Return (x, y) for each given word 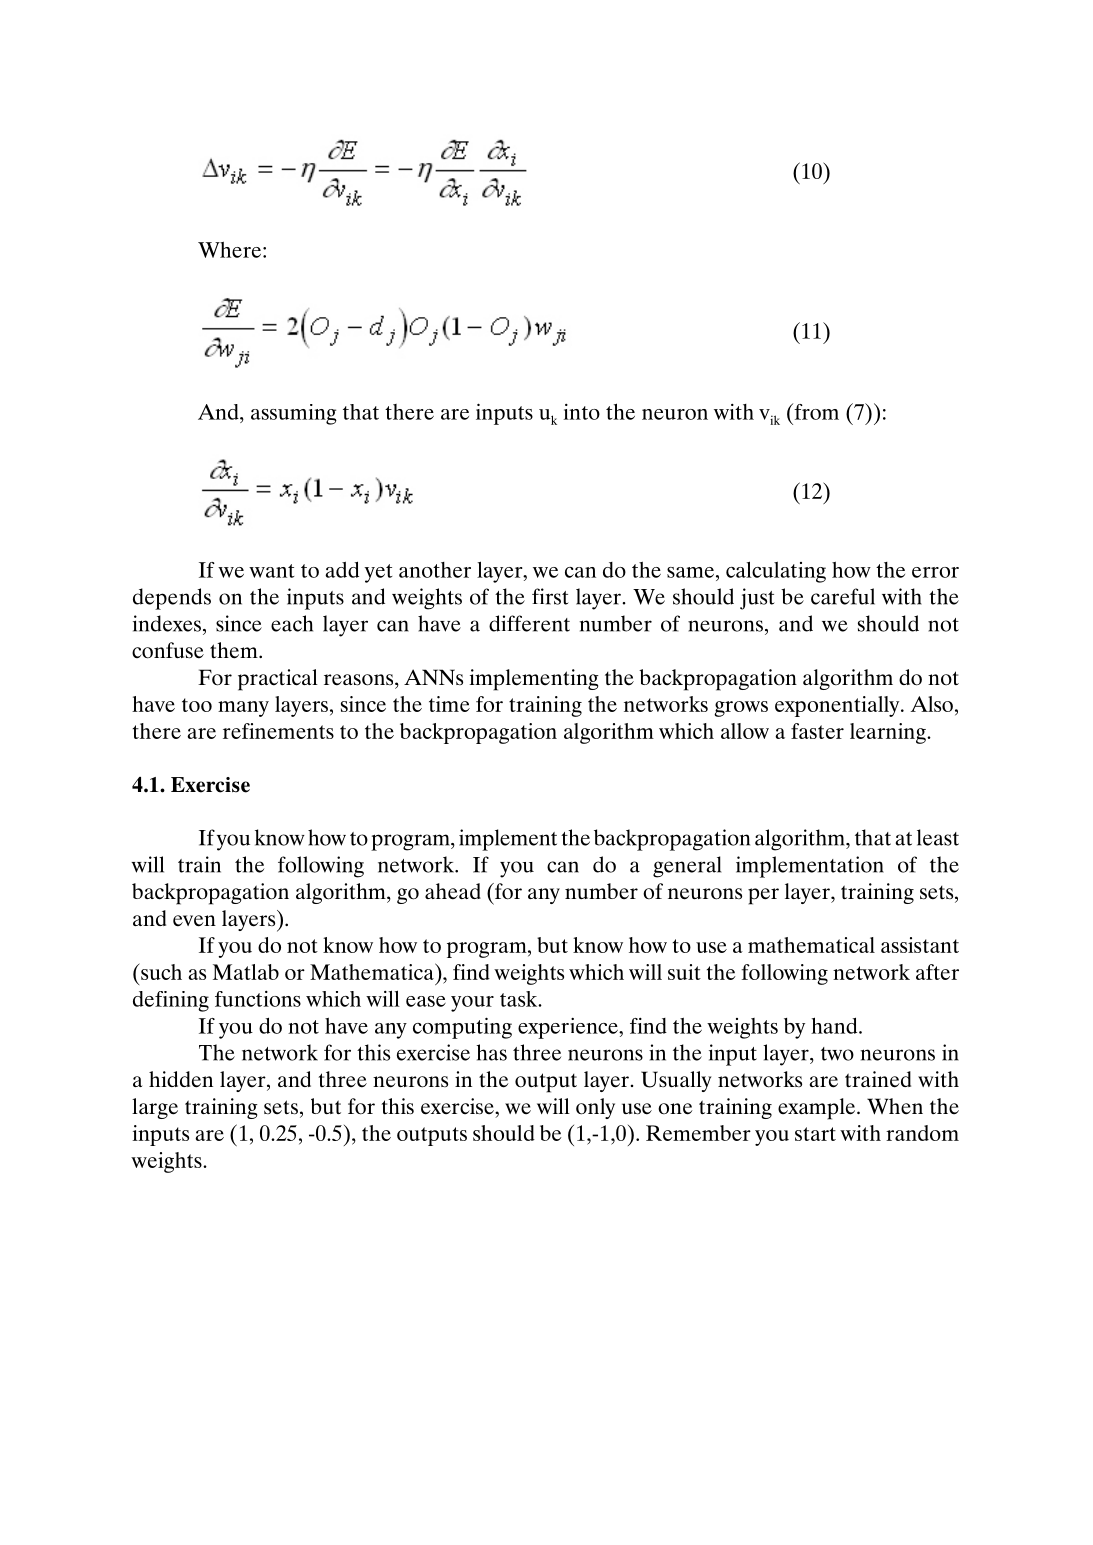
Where (231, 249)
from (815, 411)
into (581, 412)
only (595, 1108)
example (818, 1109)
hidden (181, 1079)
